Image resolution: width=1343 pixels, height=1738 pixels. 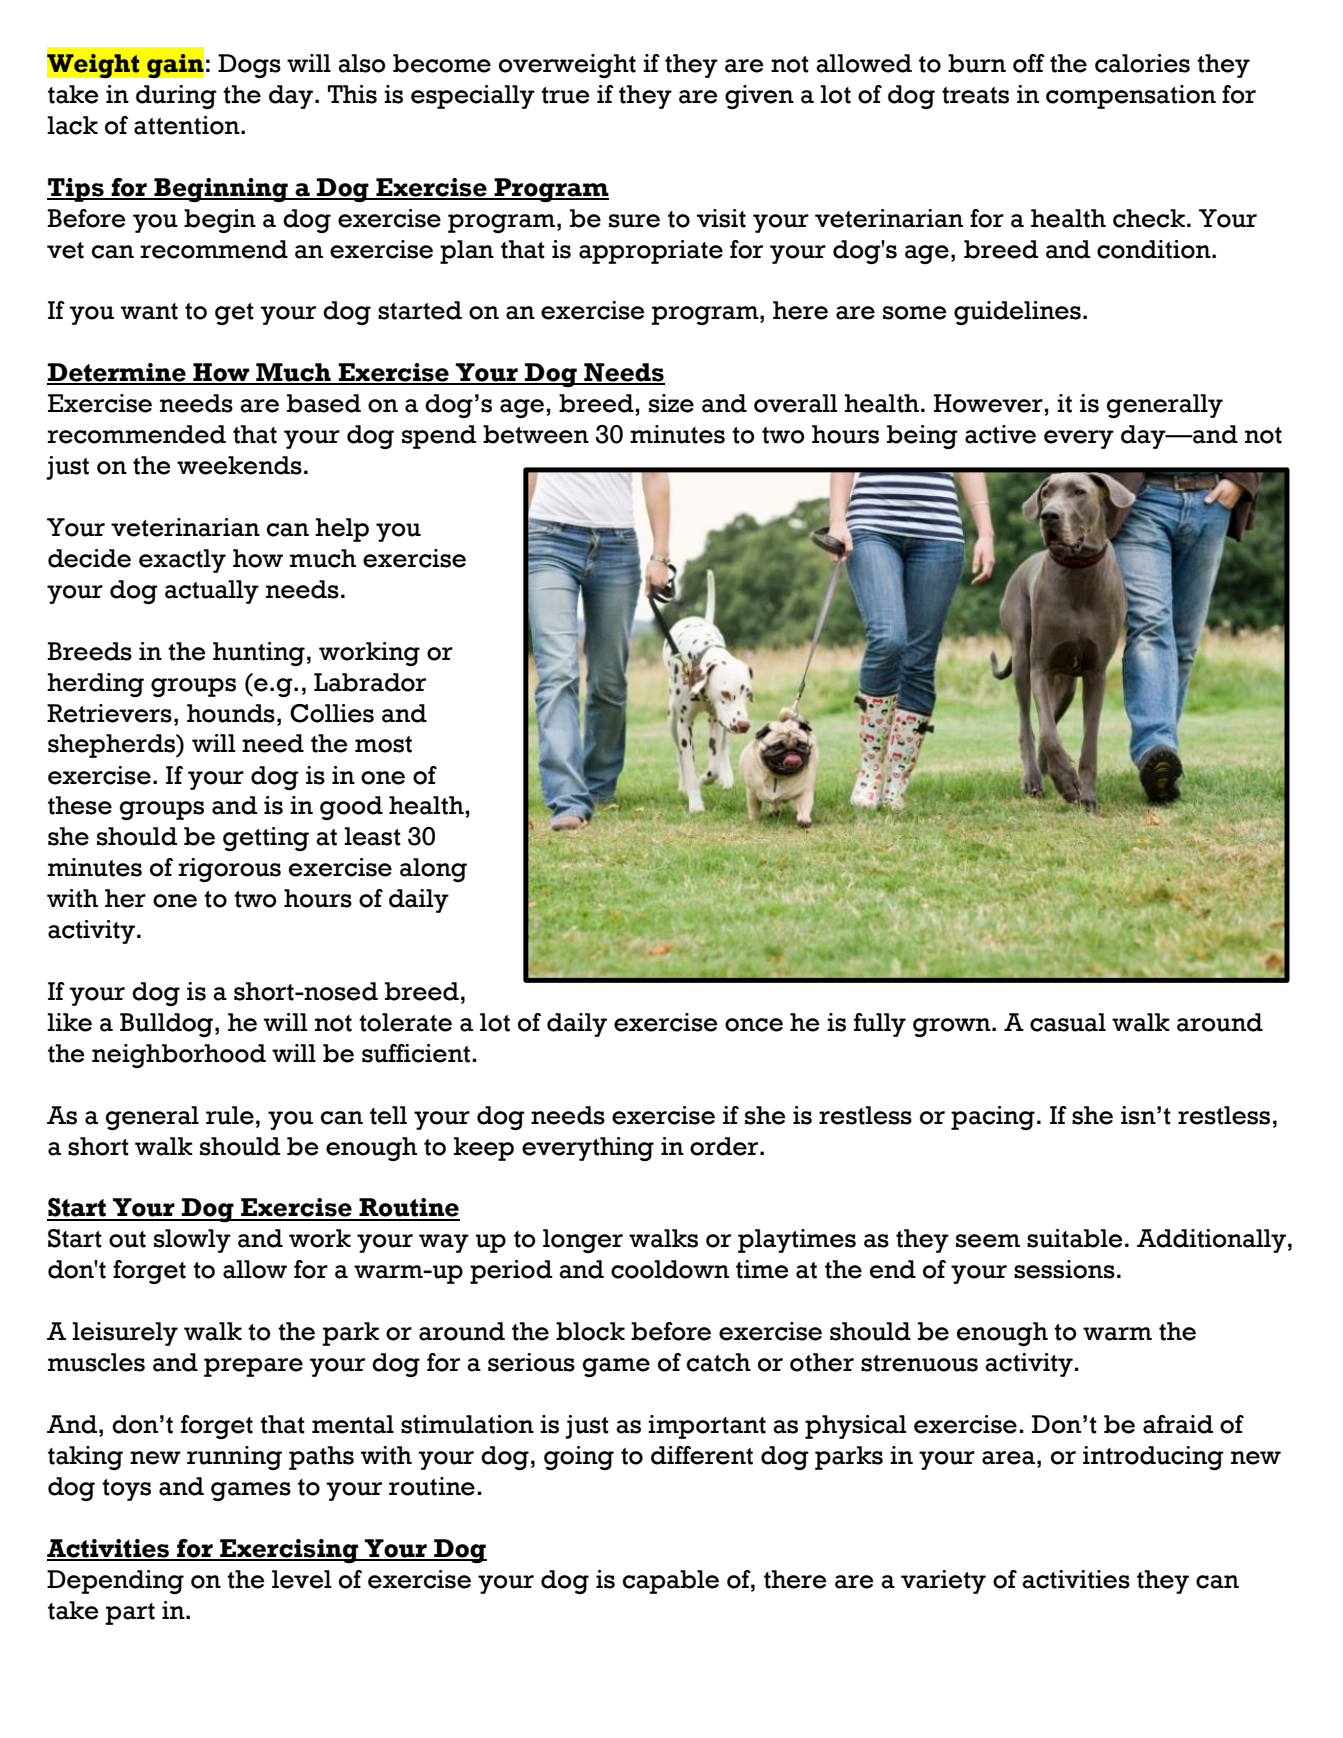 I want to click on capable, so click(x=671, y=1582).
